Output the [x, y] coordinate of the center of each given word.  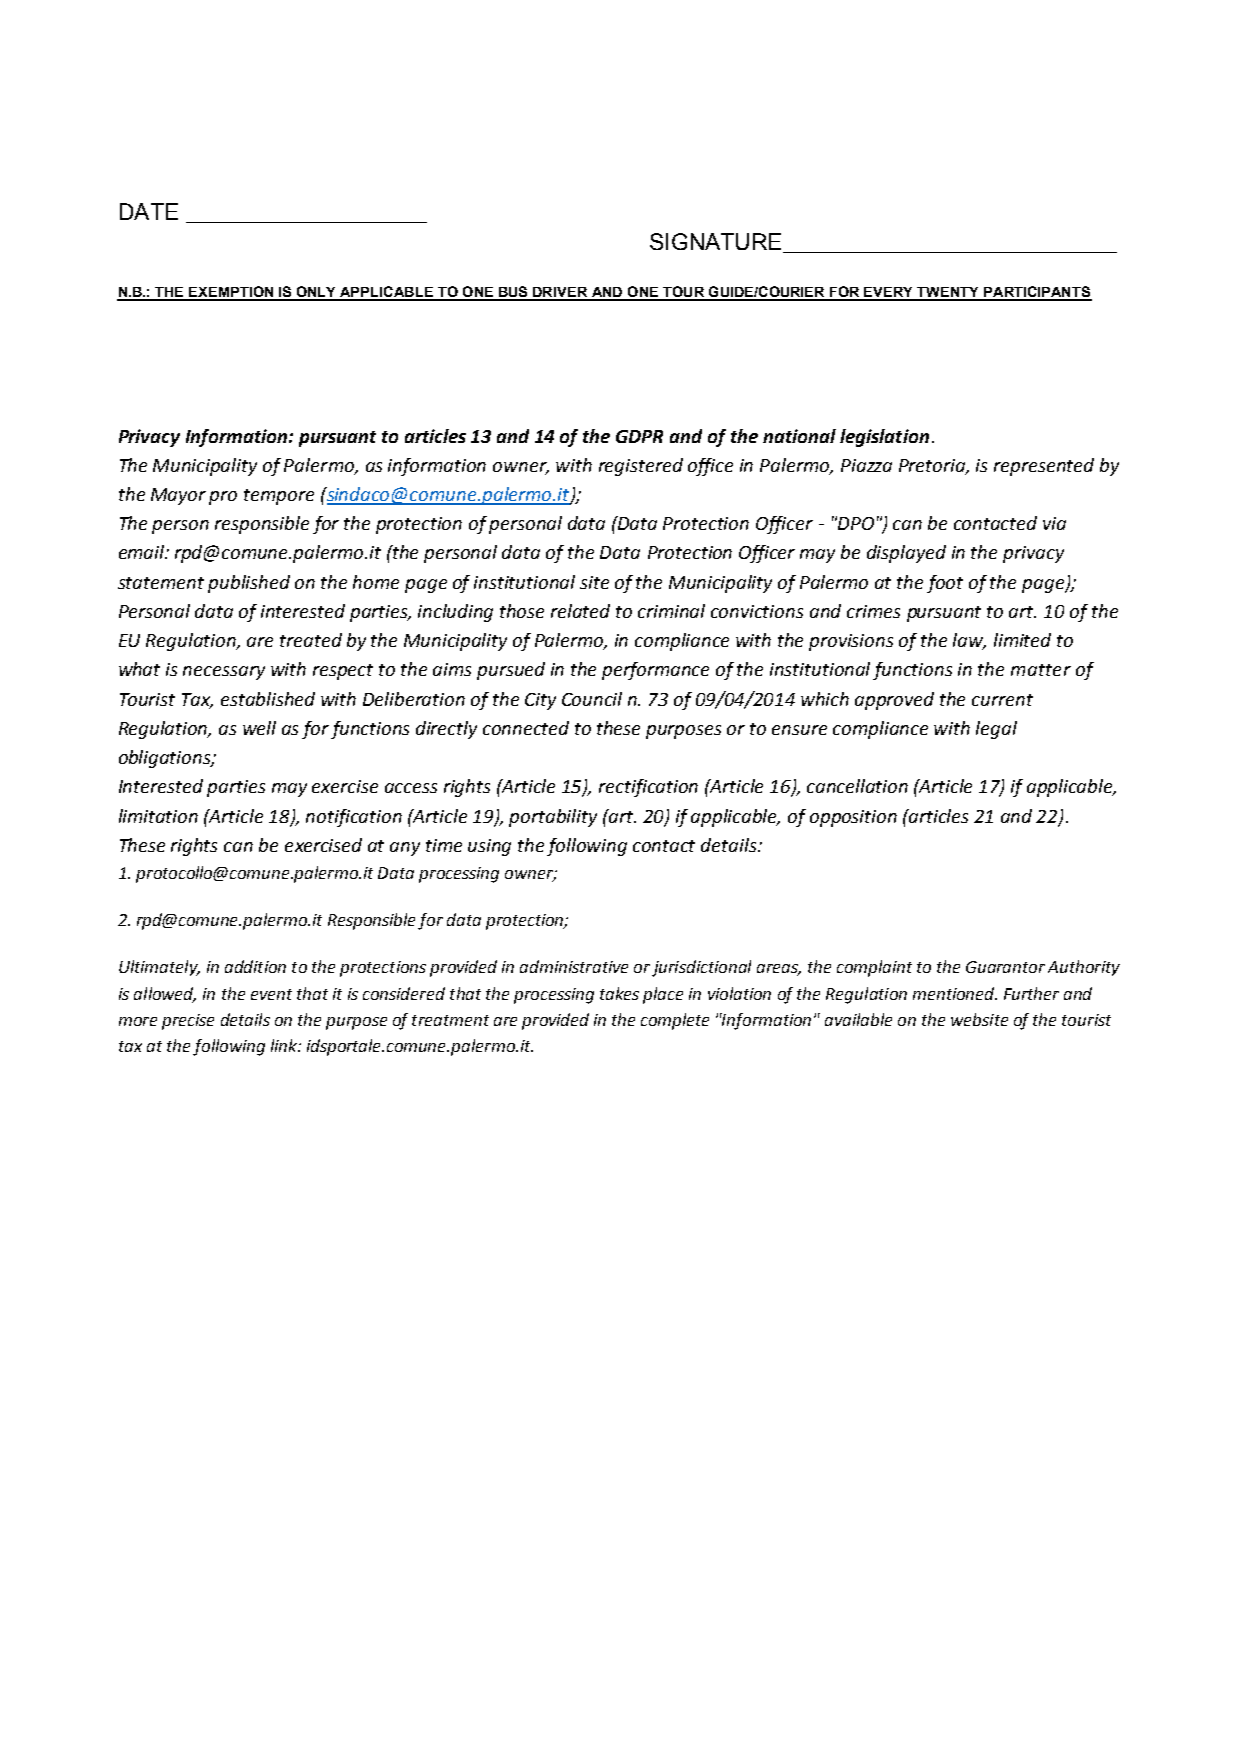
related [580, 611]
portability [553, 818]
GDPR [639, 436]
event [271, 994]
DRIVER [560, 293]
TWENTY [949, 293]
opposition [853, 818]
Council [592, 699]
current [1002, 700]
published [249, 584]
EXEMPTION [231, 293]
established [268, 699]
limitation [158, 816]
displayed [906, 554]
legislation [884, 438]
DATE [149, 211]
